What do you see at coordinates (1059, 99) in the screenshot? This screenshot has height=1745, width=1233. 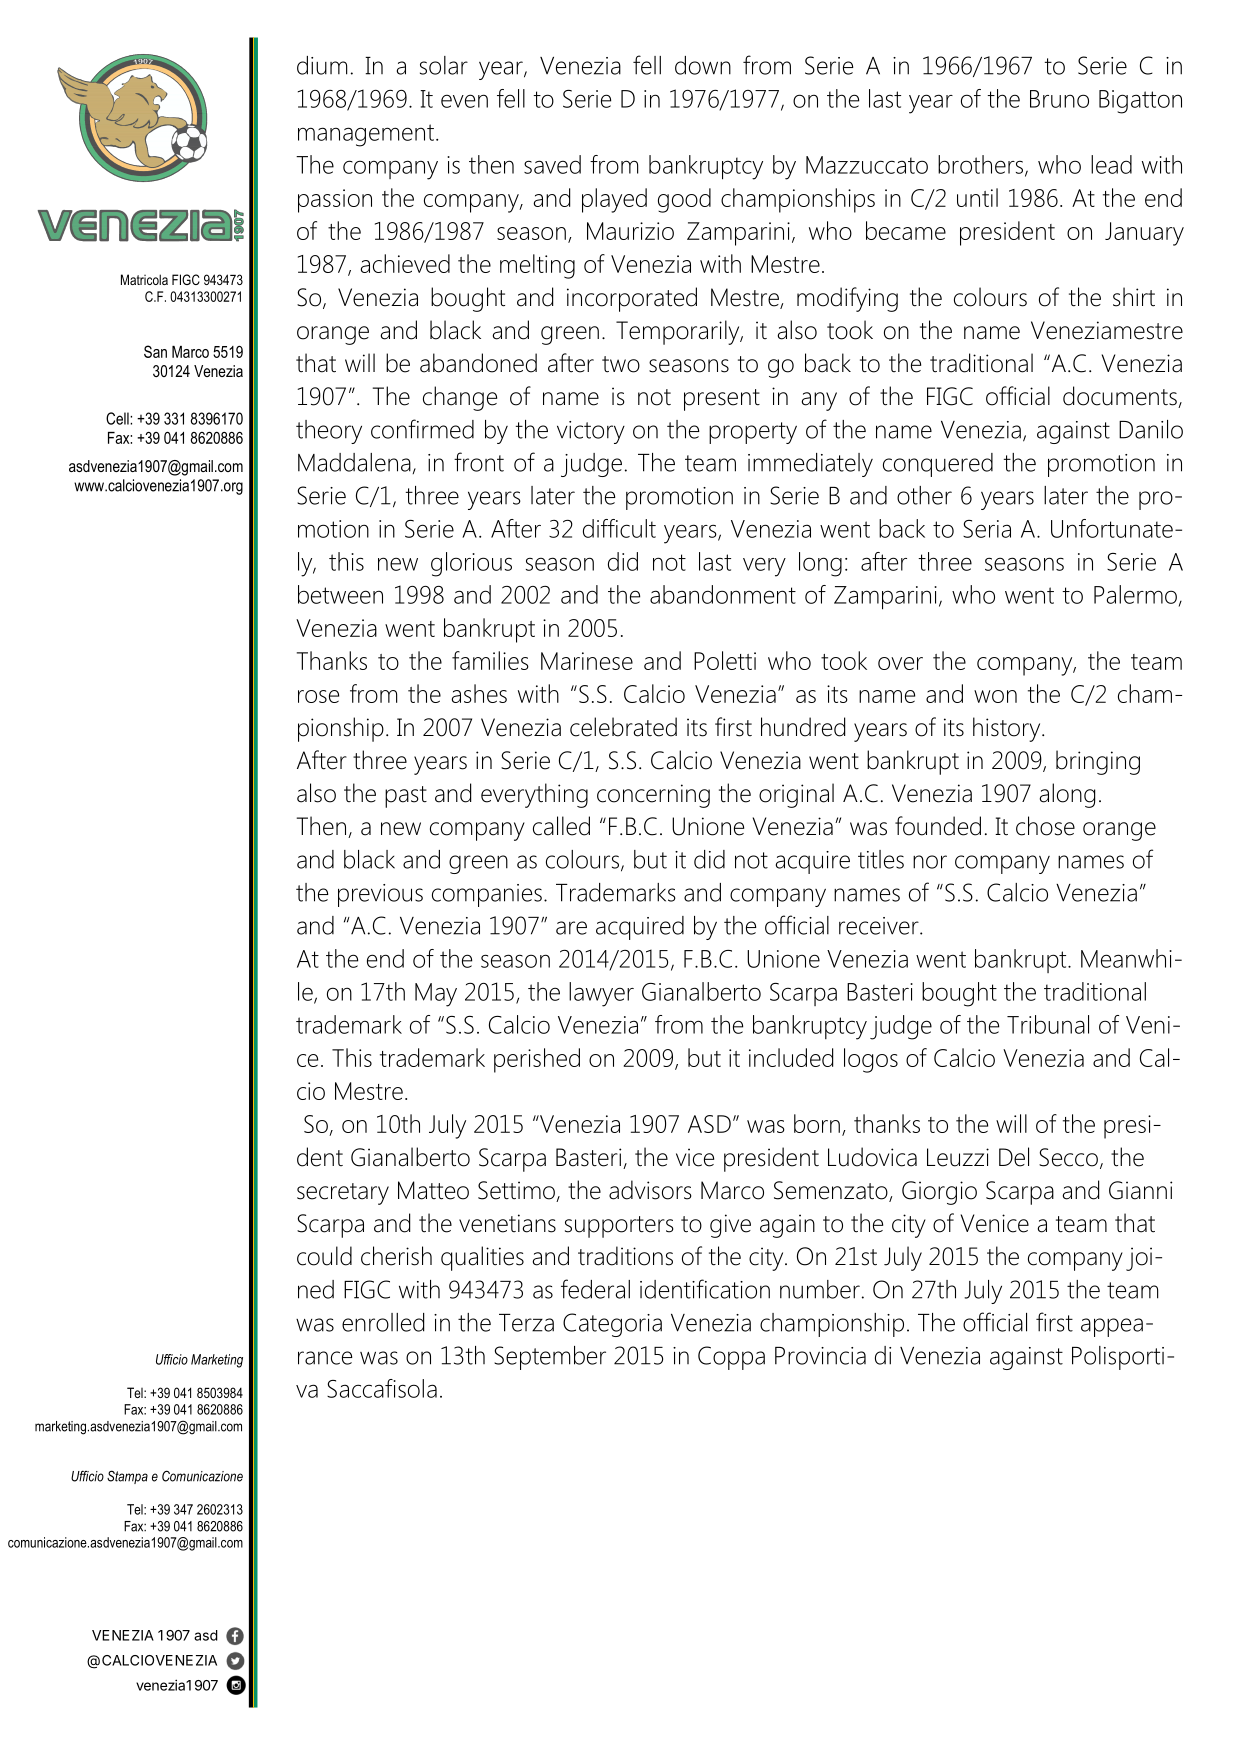 I see `Bruno` at bounding box center [1059, 99].
